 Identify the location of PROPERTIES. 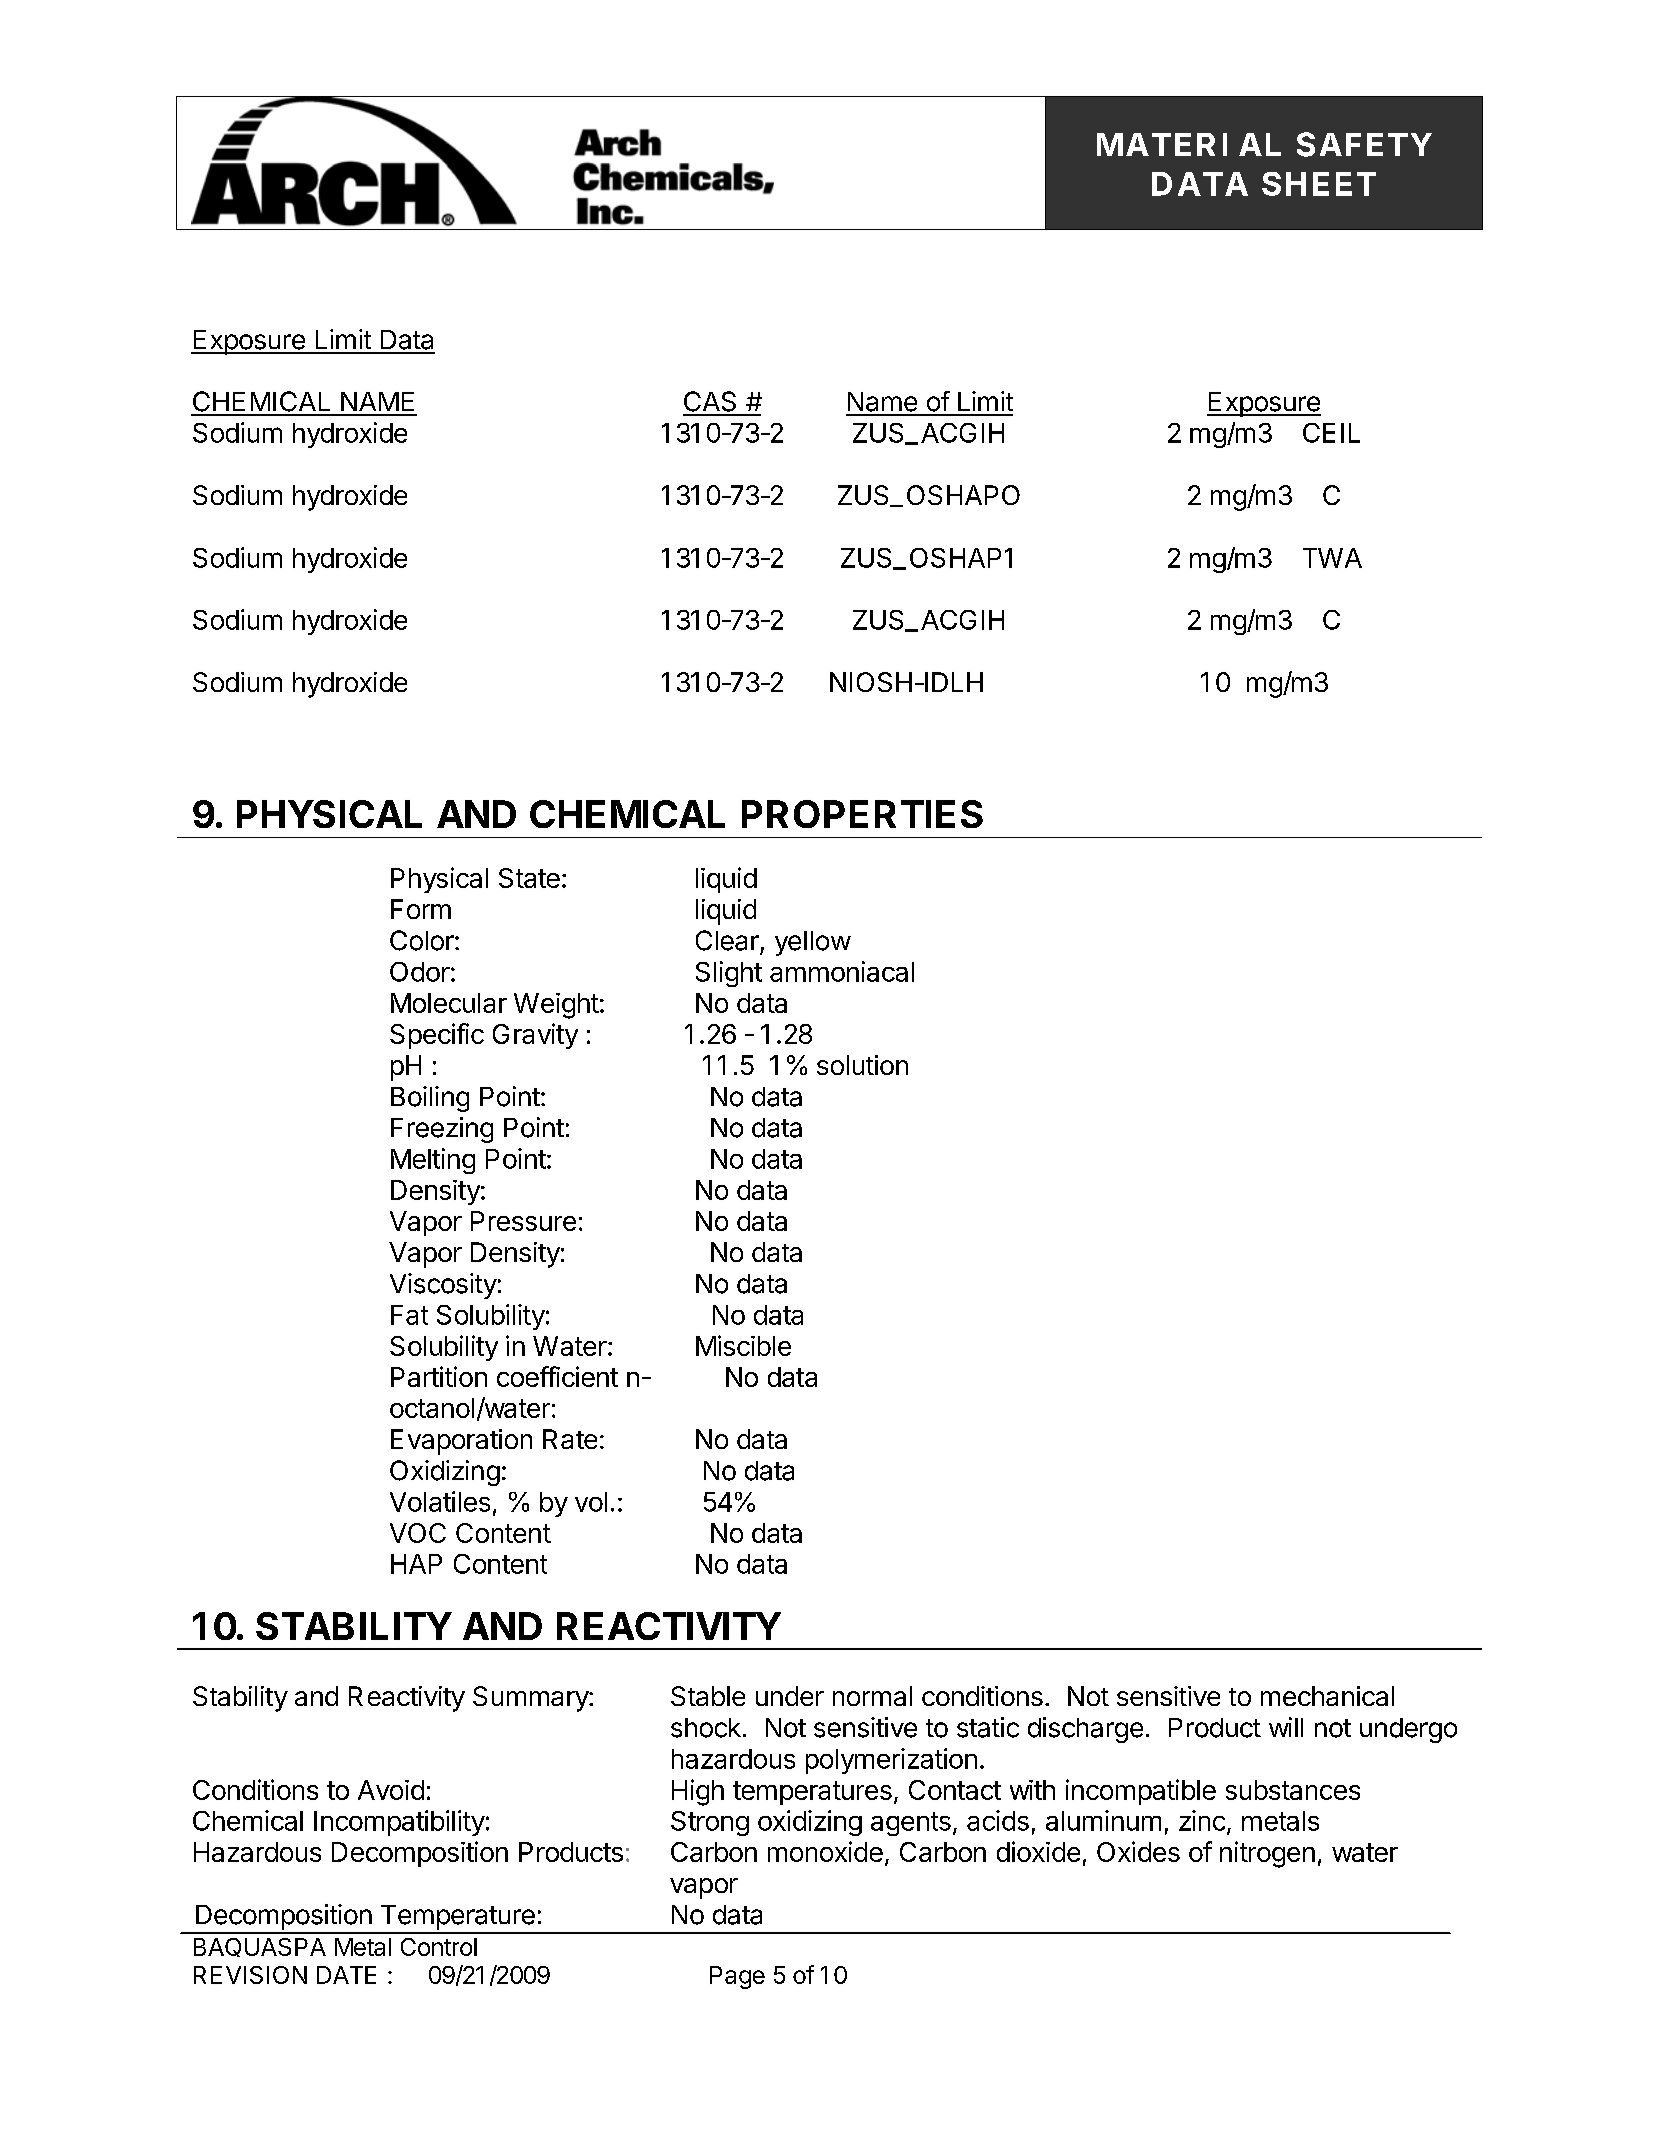
(862, 814).
